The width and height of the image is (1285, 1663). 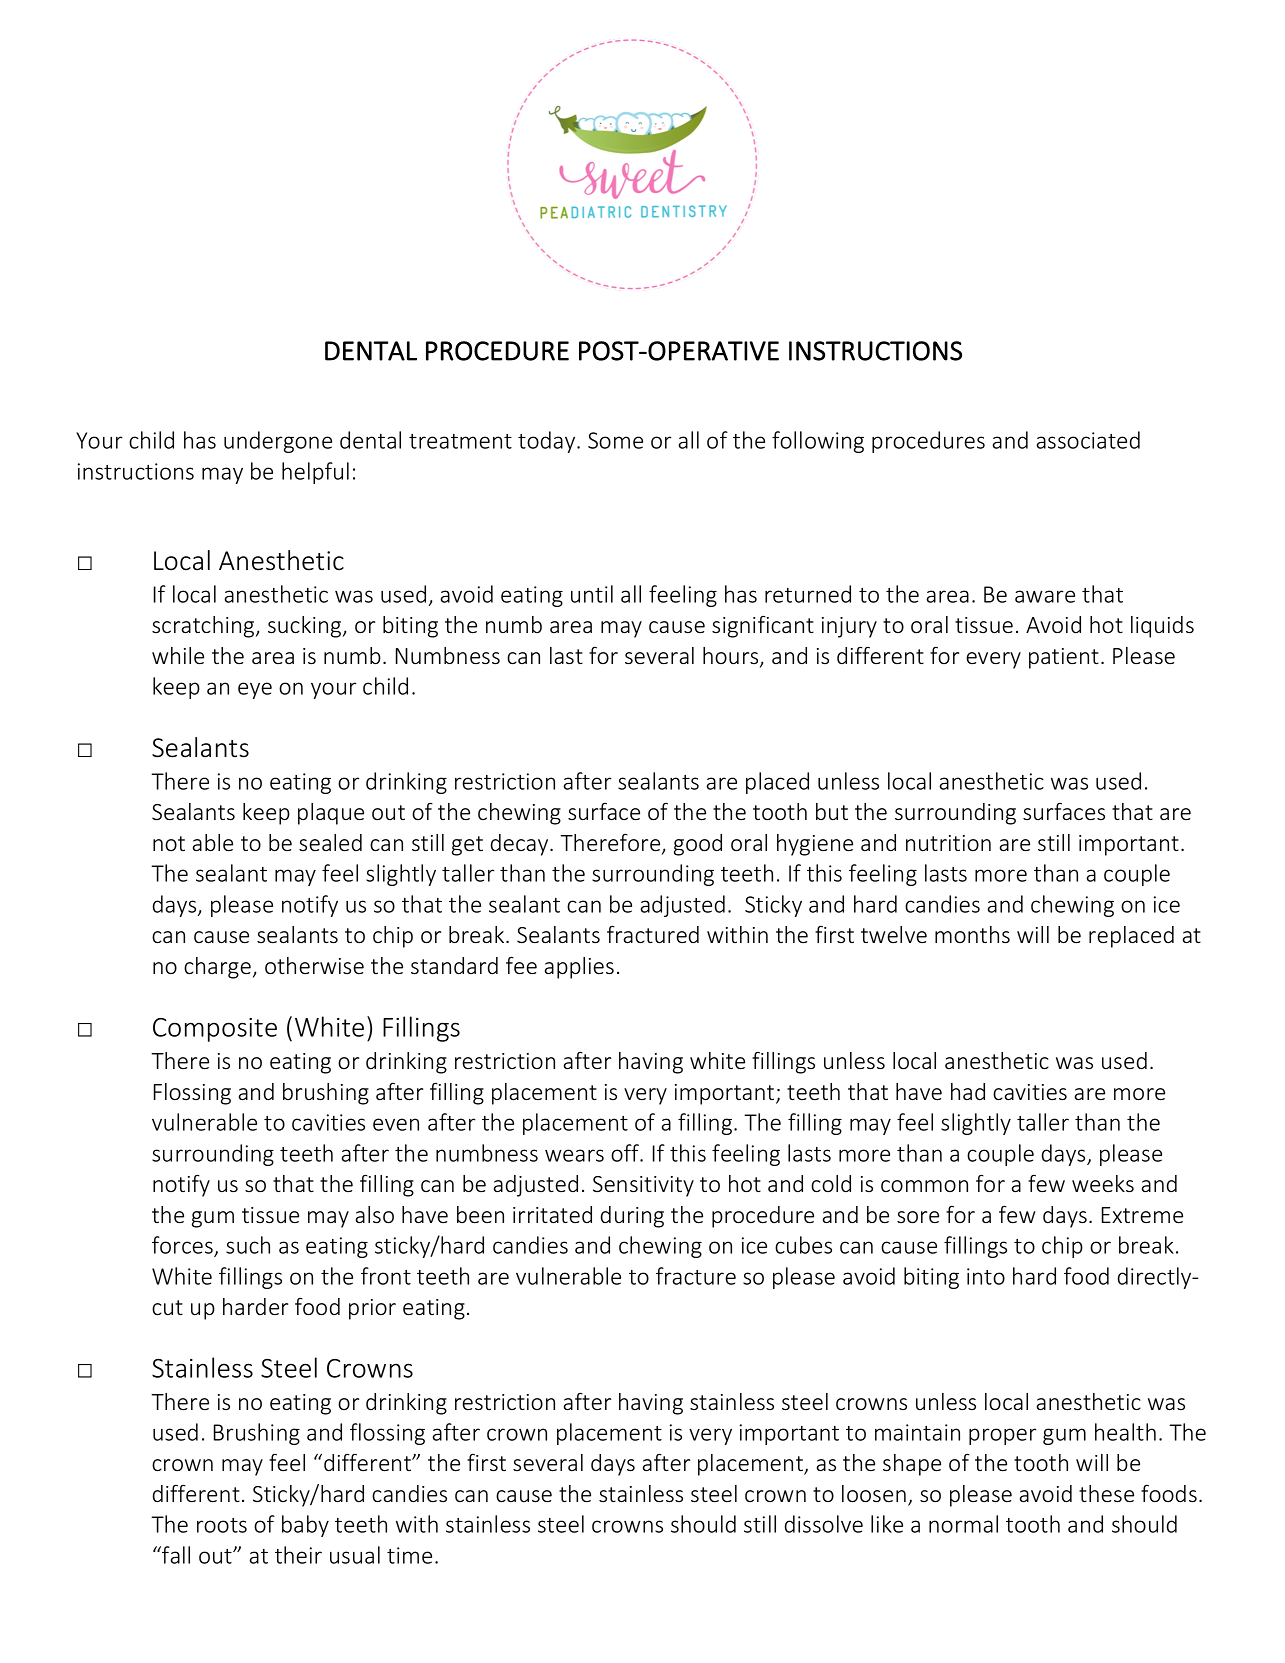 What do you see at coordinates (331, 814) in the image?
I see `plaque` at bounding box center [331, 814].
